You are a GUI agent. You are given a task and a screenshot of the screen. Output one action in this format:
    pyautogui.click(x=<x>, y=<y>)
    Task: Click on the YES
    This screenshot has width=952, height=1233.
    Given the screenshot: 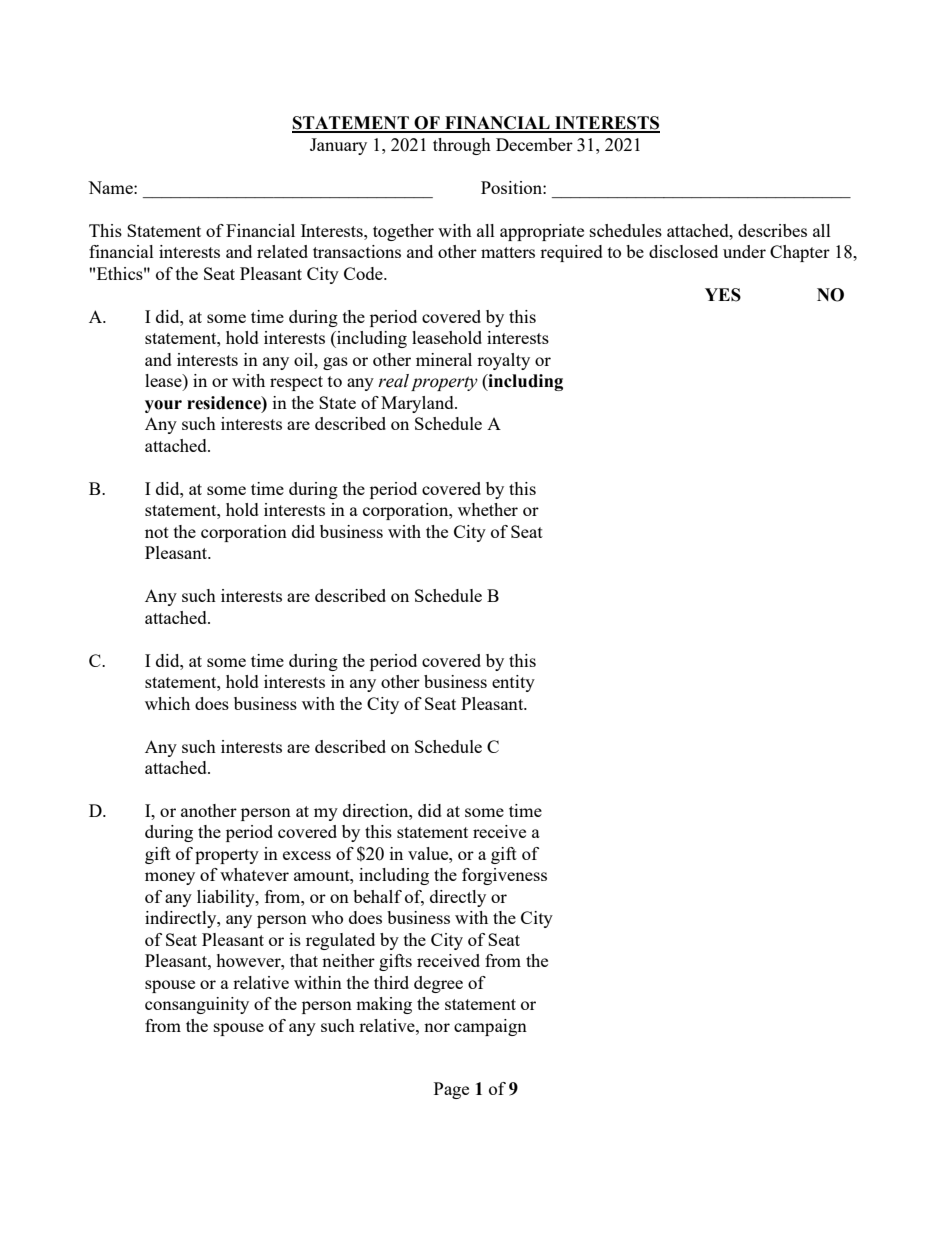 What is the action you would take?
    pyautogui.click(x=723, y=295)
